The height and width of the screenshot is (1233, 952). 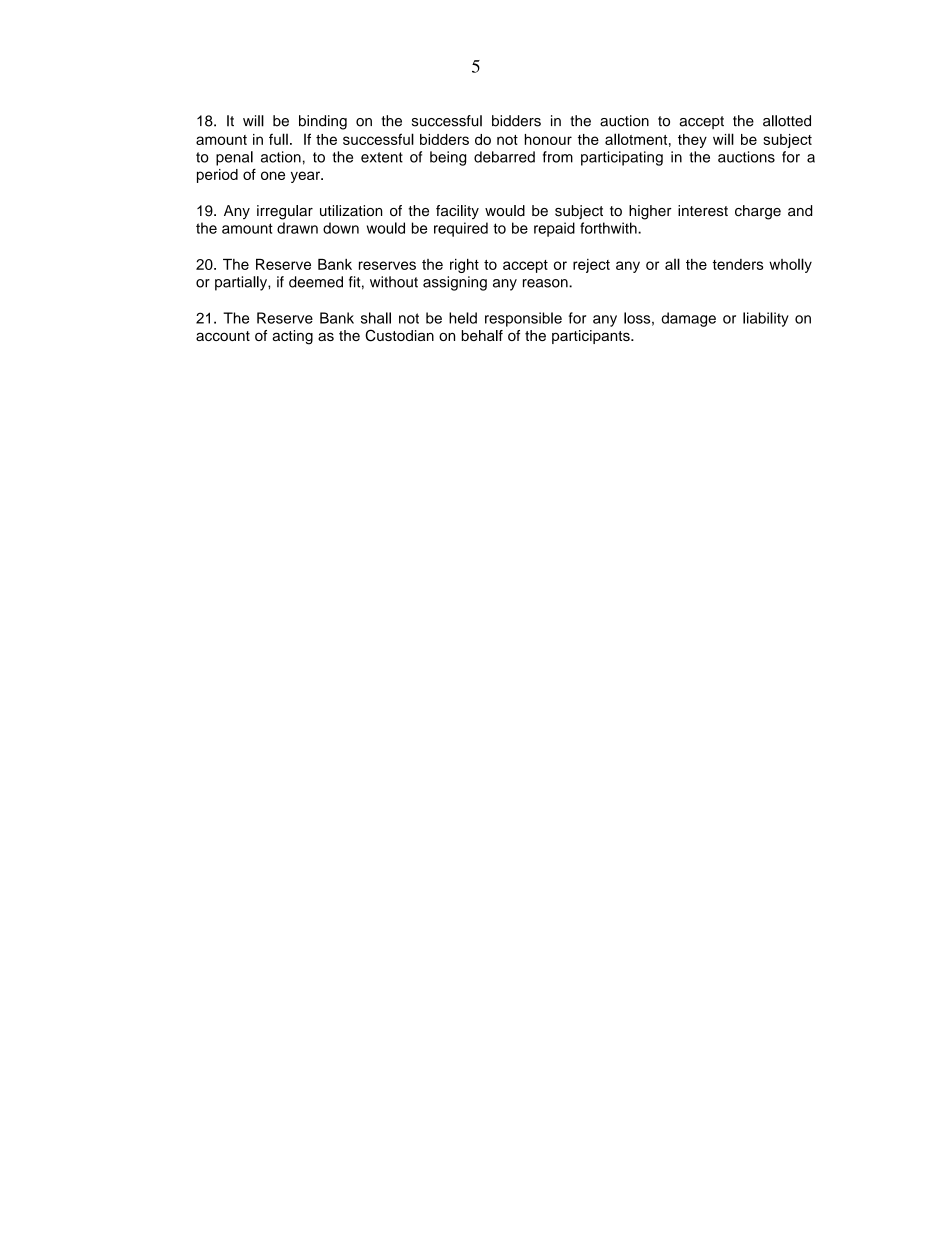 I want to click on right, so click(x=464, y=266).
